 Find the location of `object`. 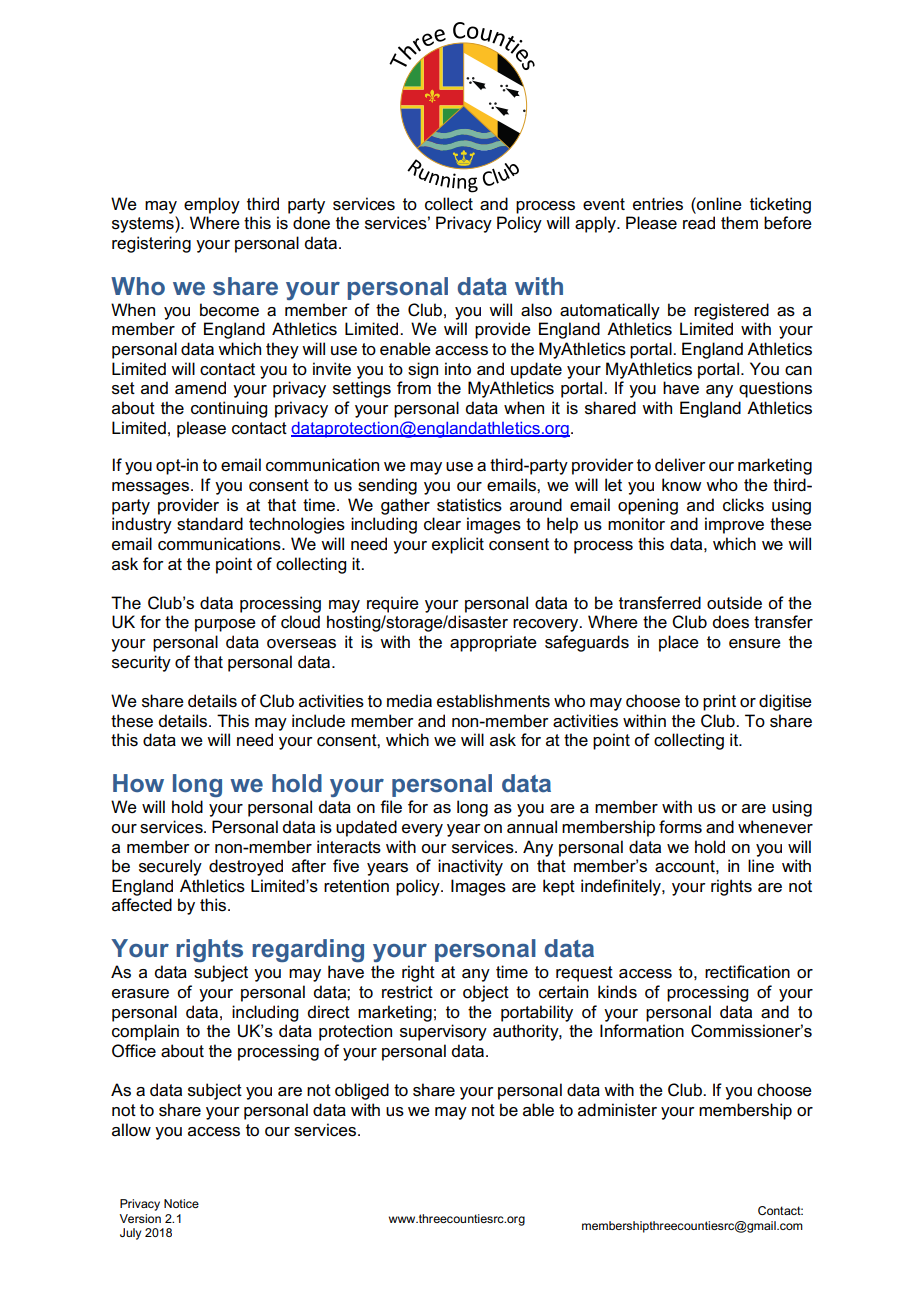

object is located at coordinates (486, 993).
